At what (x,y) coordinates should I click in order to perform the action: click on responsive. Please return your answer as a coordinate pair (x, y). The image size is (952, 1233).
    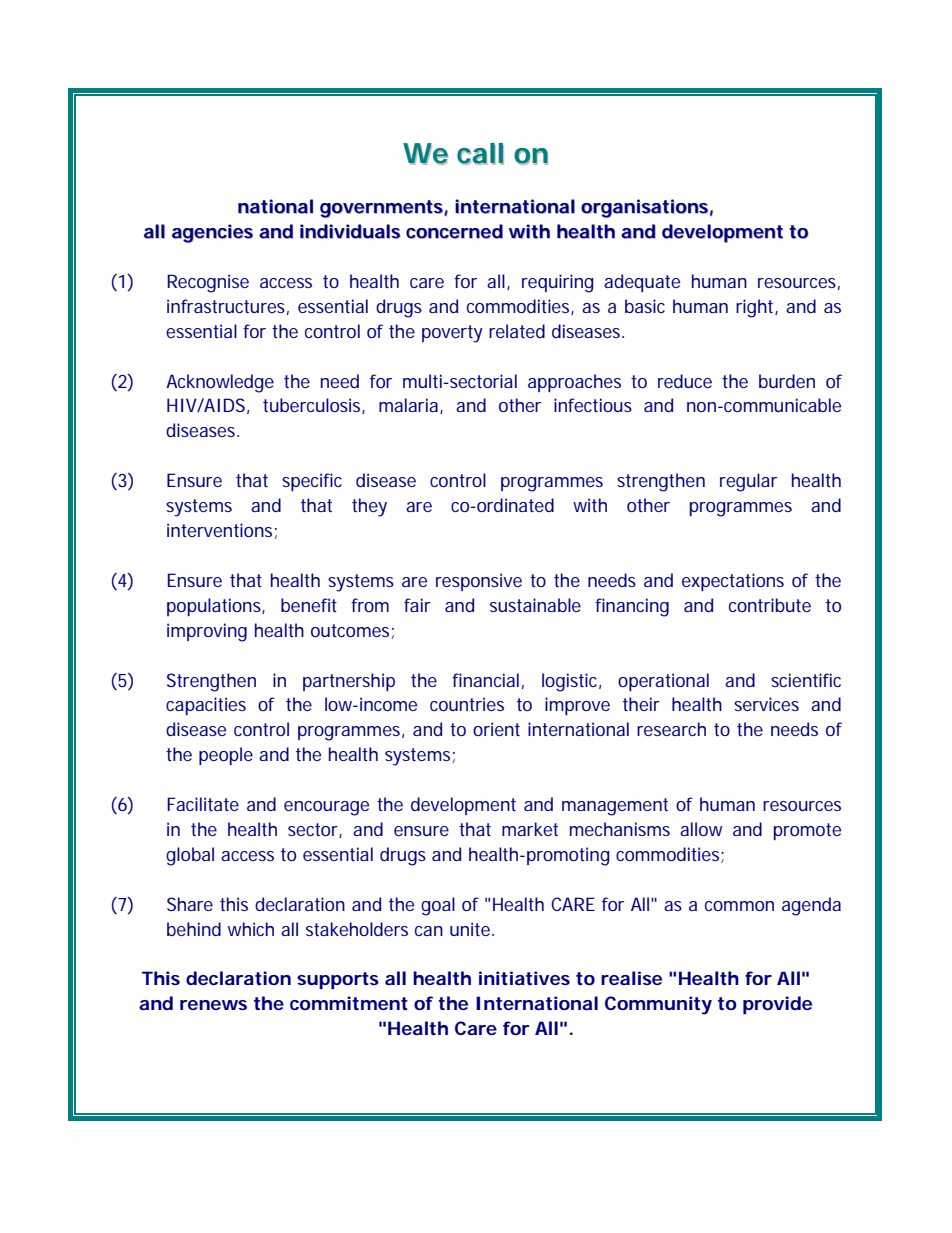
    Looking at the image, I should click on (479, 582).
